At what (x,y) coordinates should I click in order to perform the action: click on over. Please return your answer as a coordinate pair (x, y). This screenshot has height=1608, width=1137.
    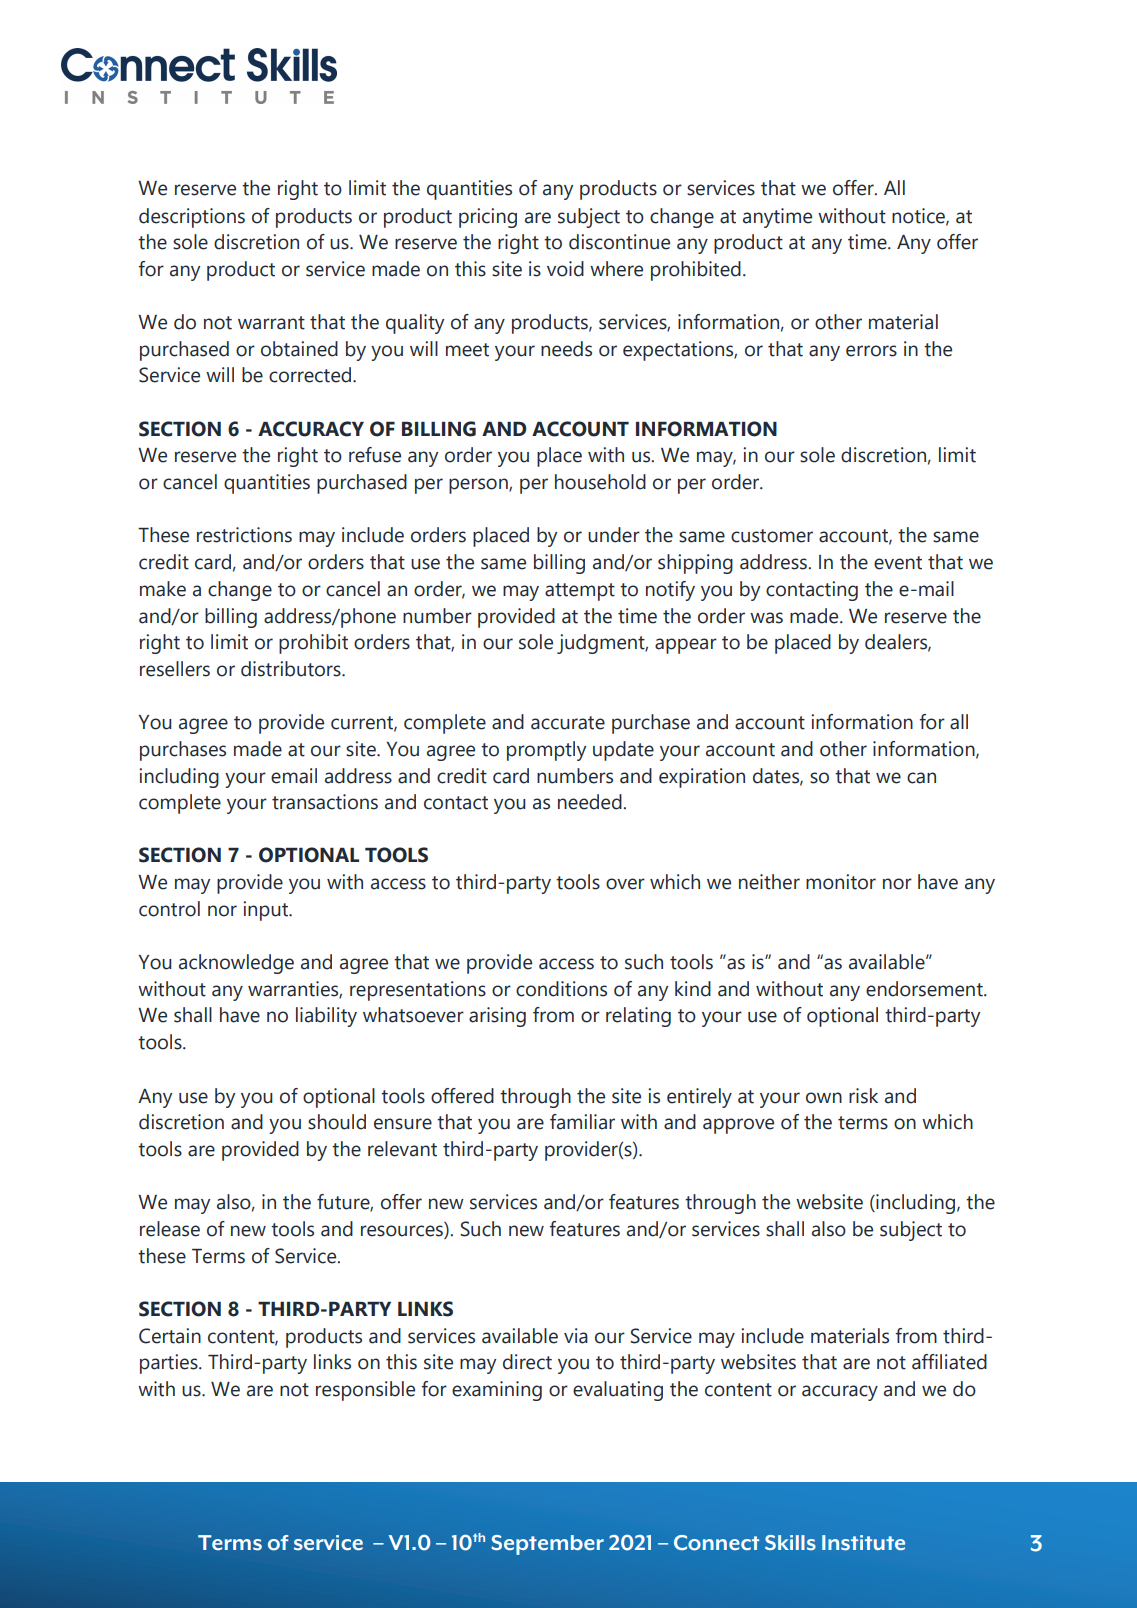
    Looking at the image, I should click on (625, 884).
